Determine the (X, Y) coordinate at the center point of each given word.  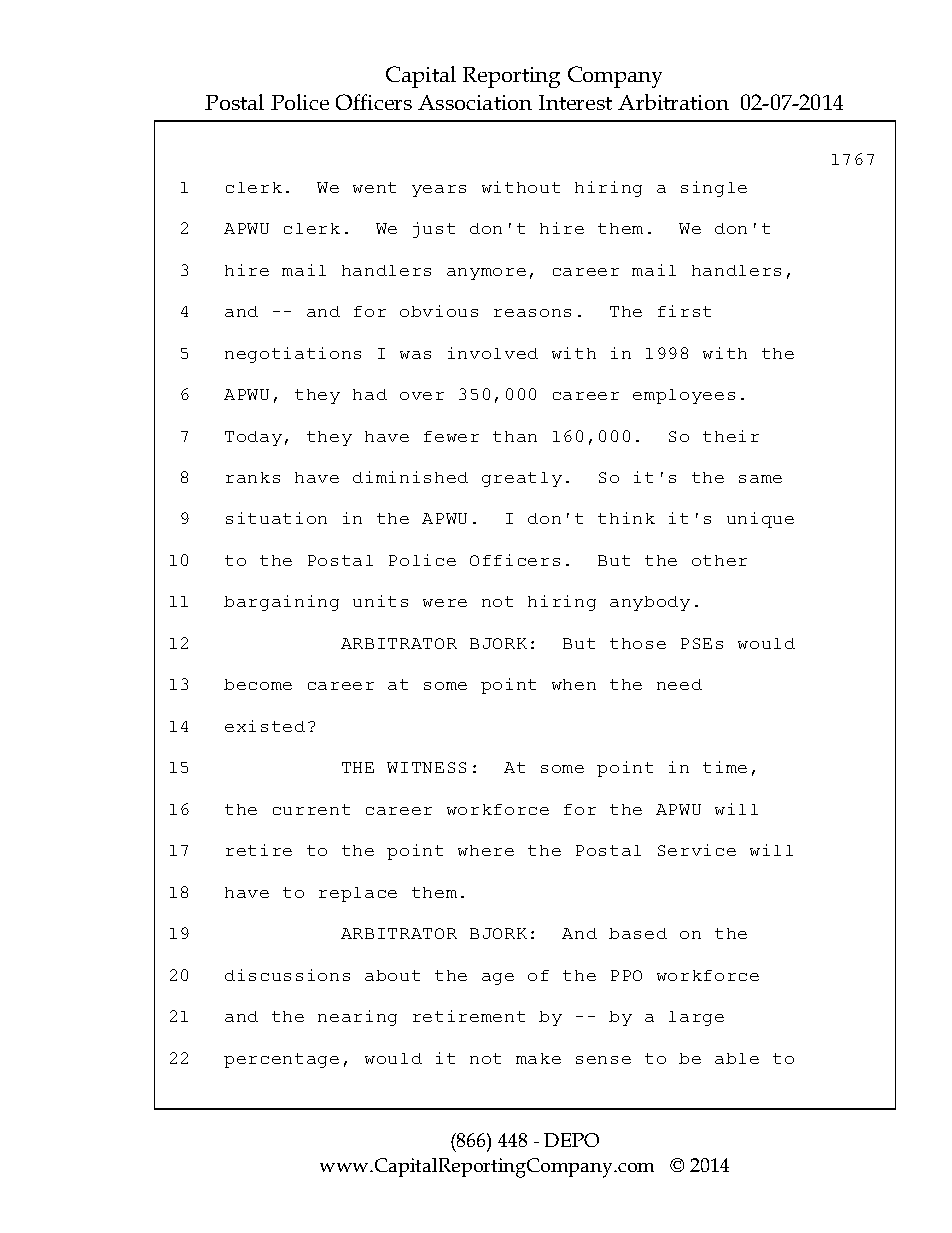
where (486, 850)
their (731, 436)
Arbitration (673, 102)
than (515, 436)
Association (475, 102)
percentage (281, 1060)
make (538, 1058)
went (374, 187)
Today (253, 438)
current (311, 809)
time (725, 767)
